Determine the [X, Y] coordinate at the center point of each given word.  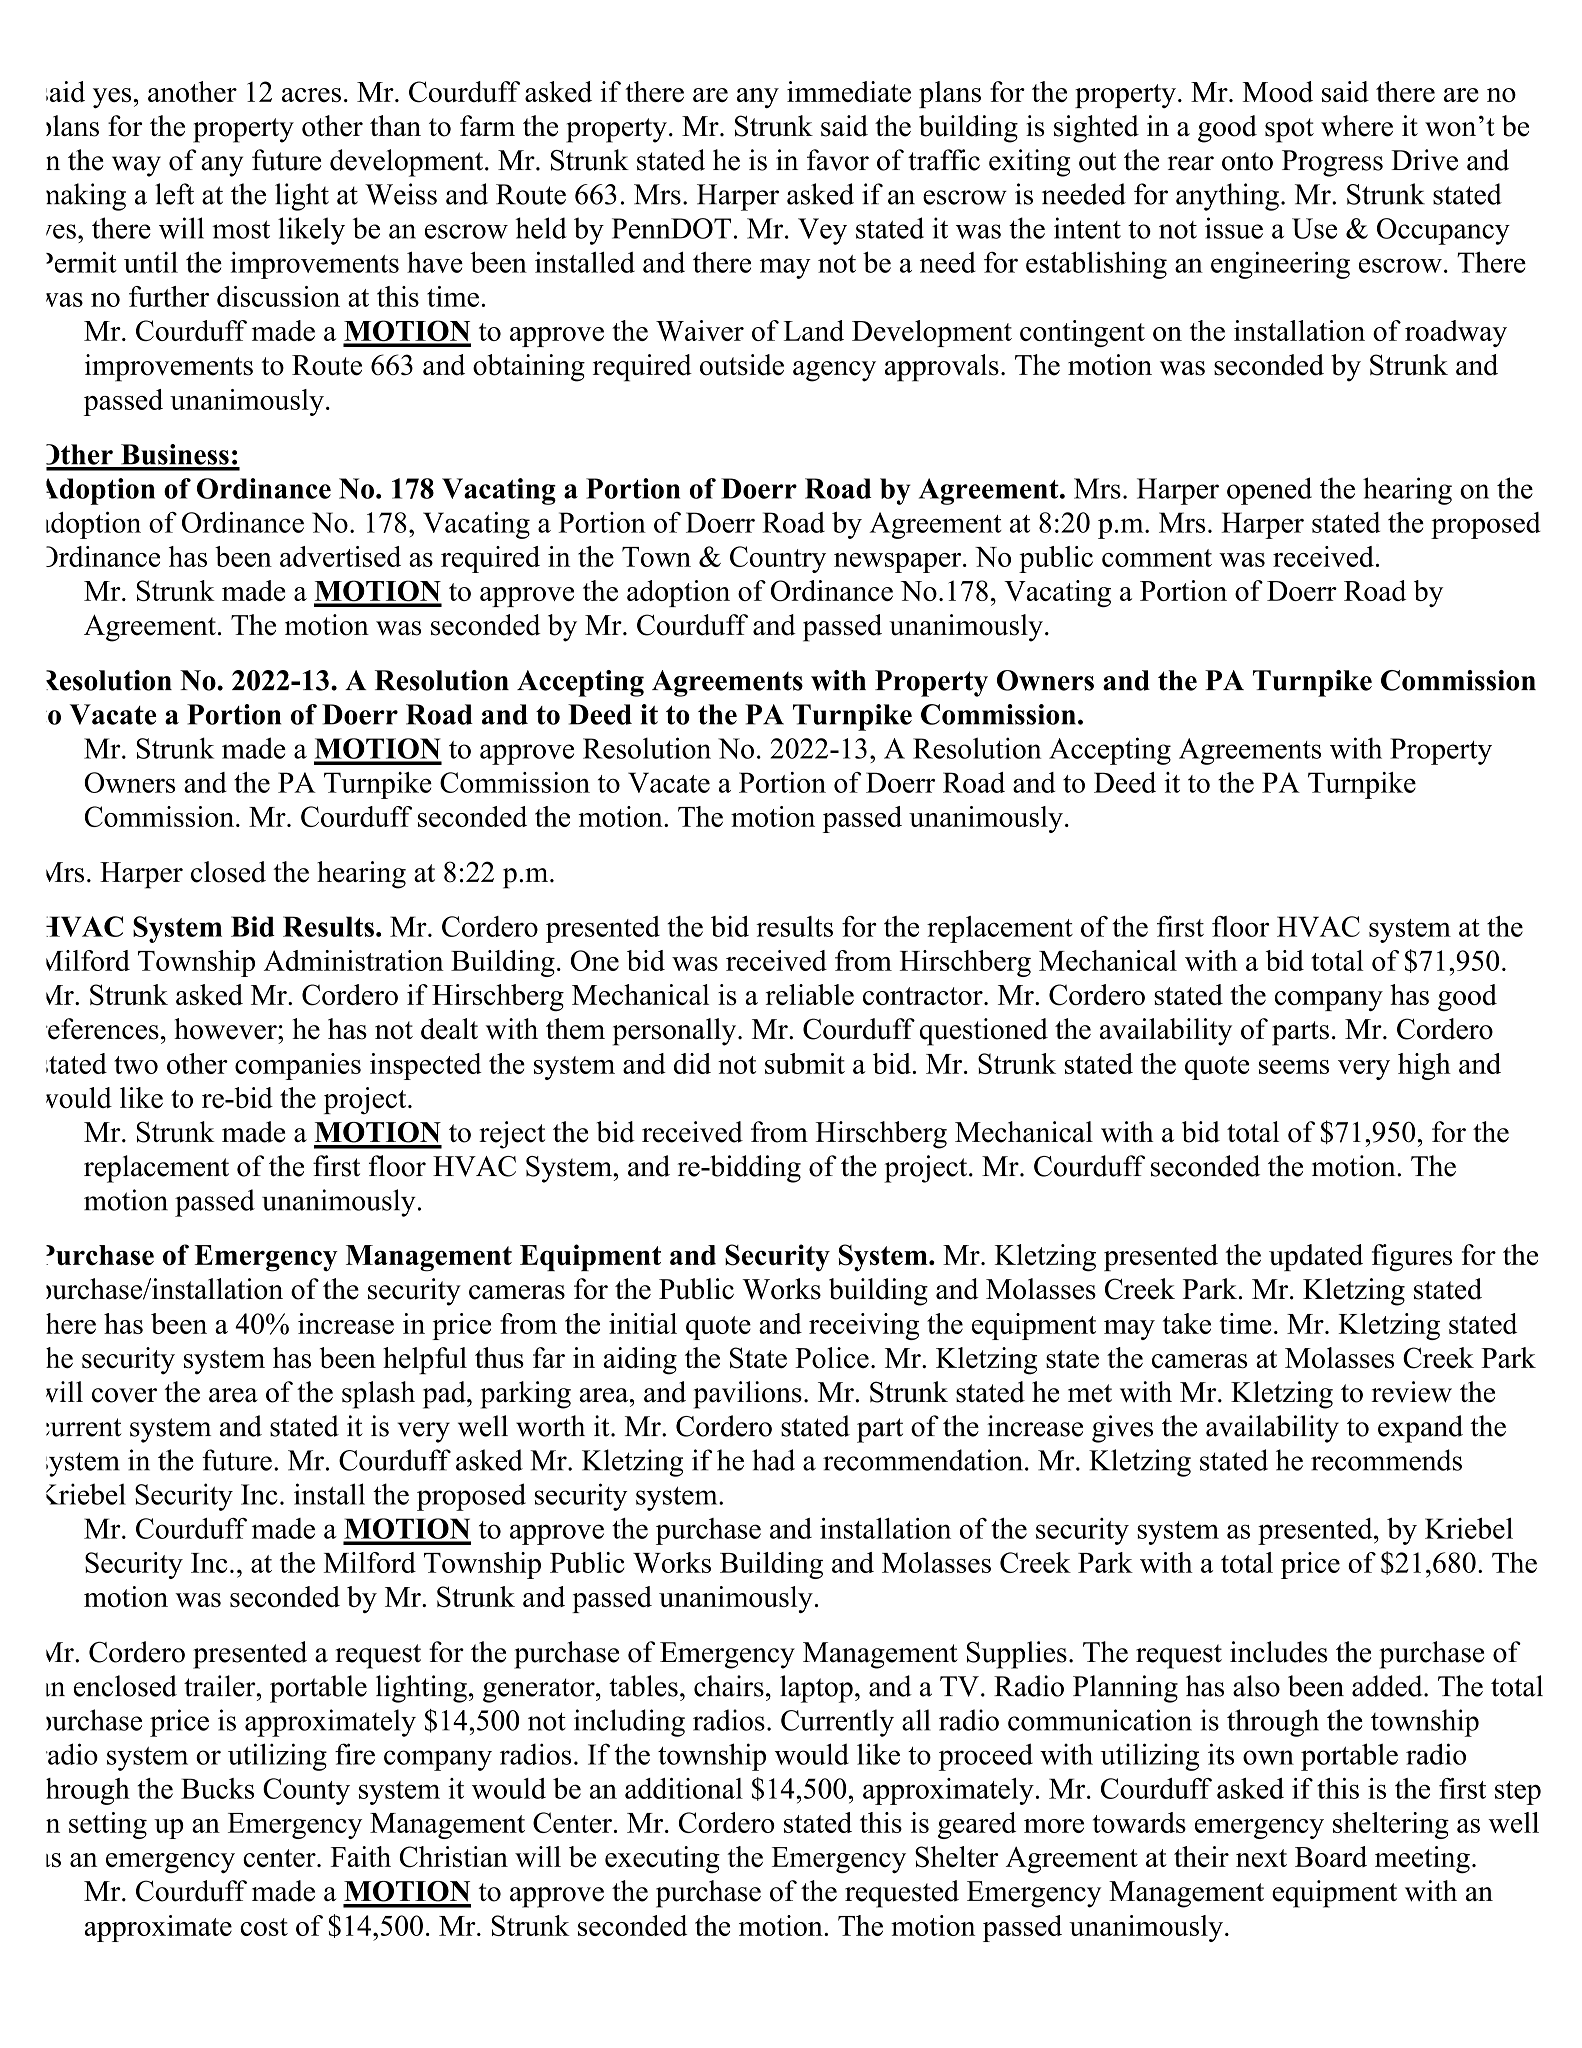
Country [778, 559]
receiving [864, 1326]
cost [264, 1927]
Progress [1332, 163]
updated [1316, 1257]
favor [838, 160]
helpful [425, 1360]
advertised [340, 556]
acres [311, 95]
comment [1157, 558]
